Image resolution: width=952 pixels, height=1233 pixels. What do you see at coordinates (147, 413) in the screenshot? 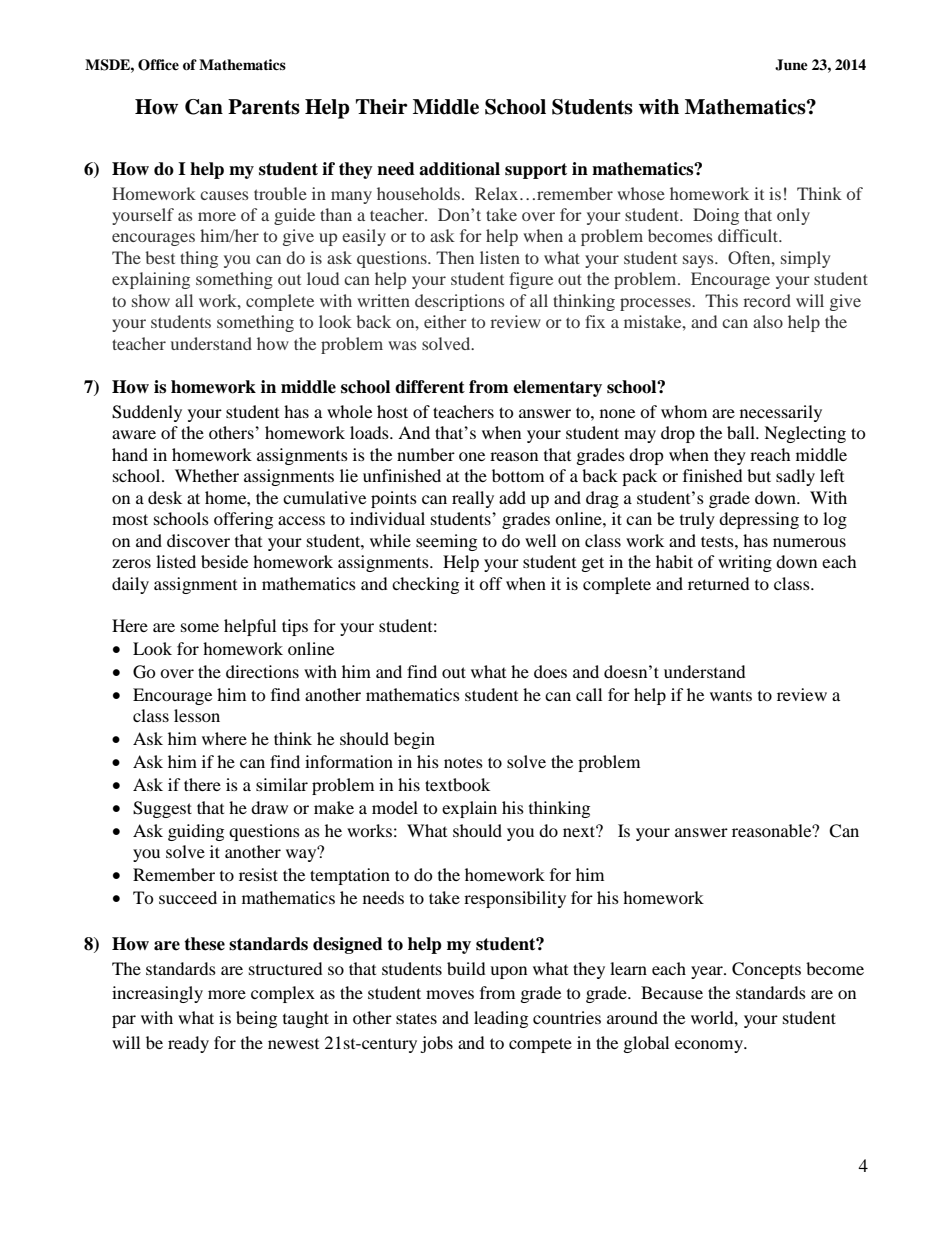
I see `Suddenly` at bounding box center [147, 413].
